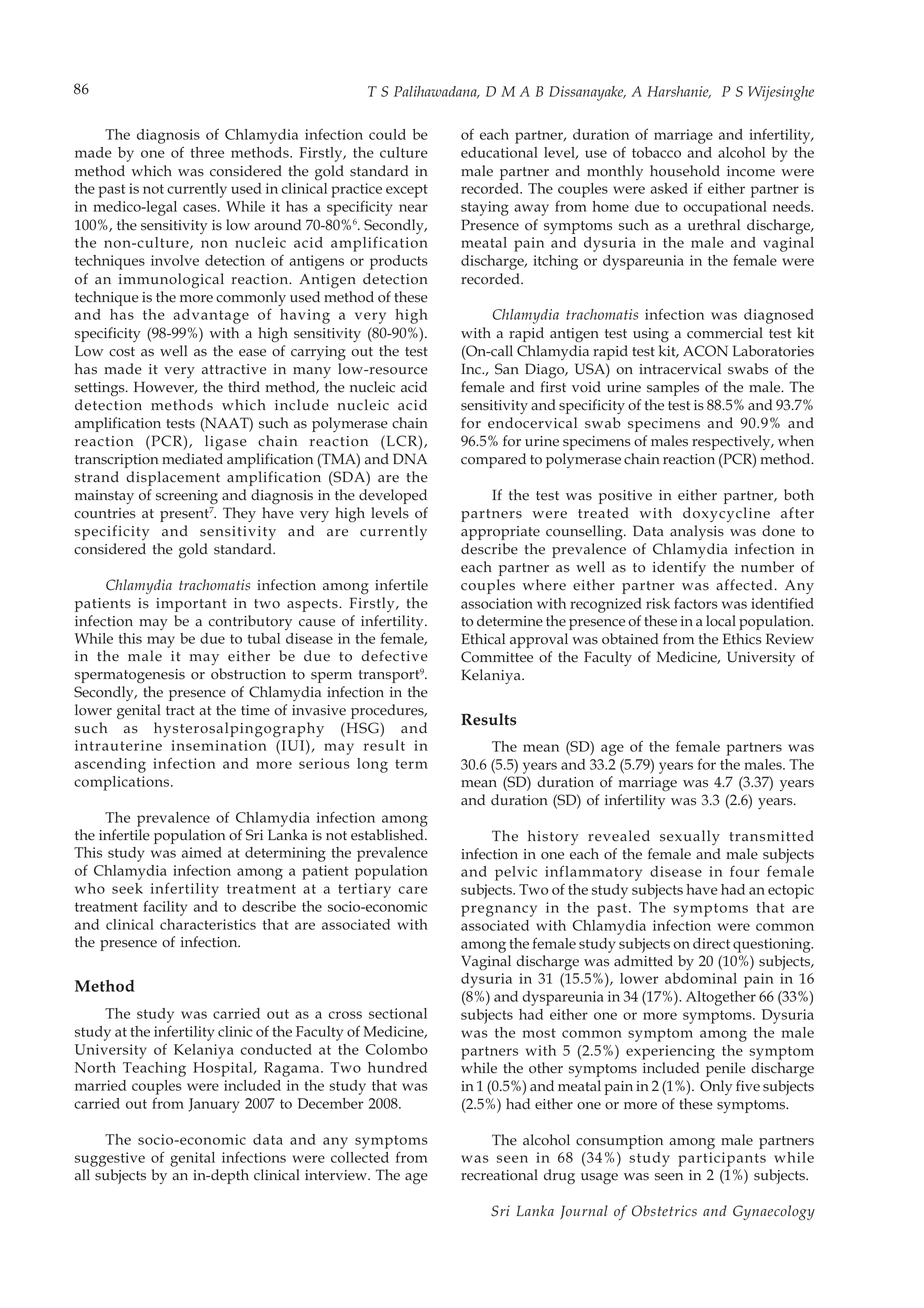 The height and width of the document is (1308, 924). Describe the element at coordinates (722, 1159) in the document. I see `participants` at that location.
